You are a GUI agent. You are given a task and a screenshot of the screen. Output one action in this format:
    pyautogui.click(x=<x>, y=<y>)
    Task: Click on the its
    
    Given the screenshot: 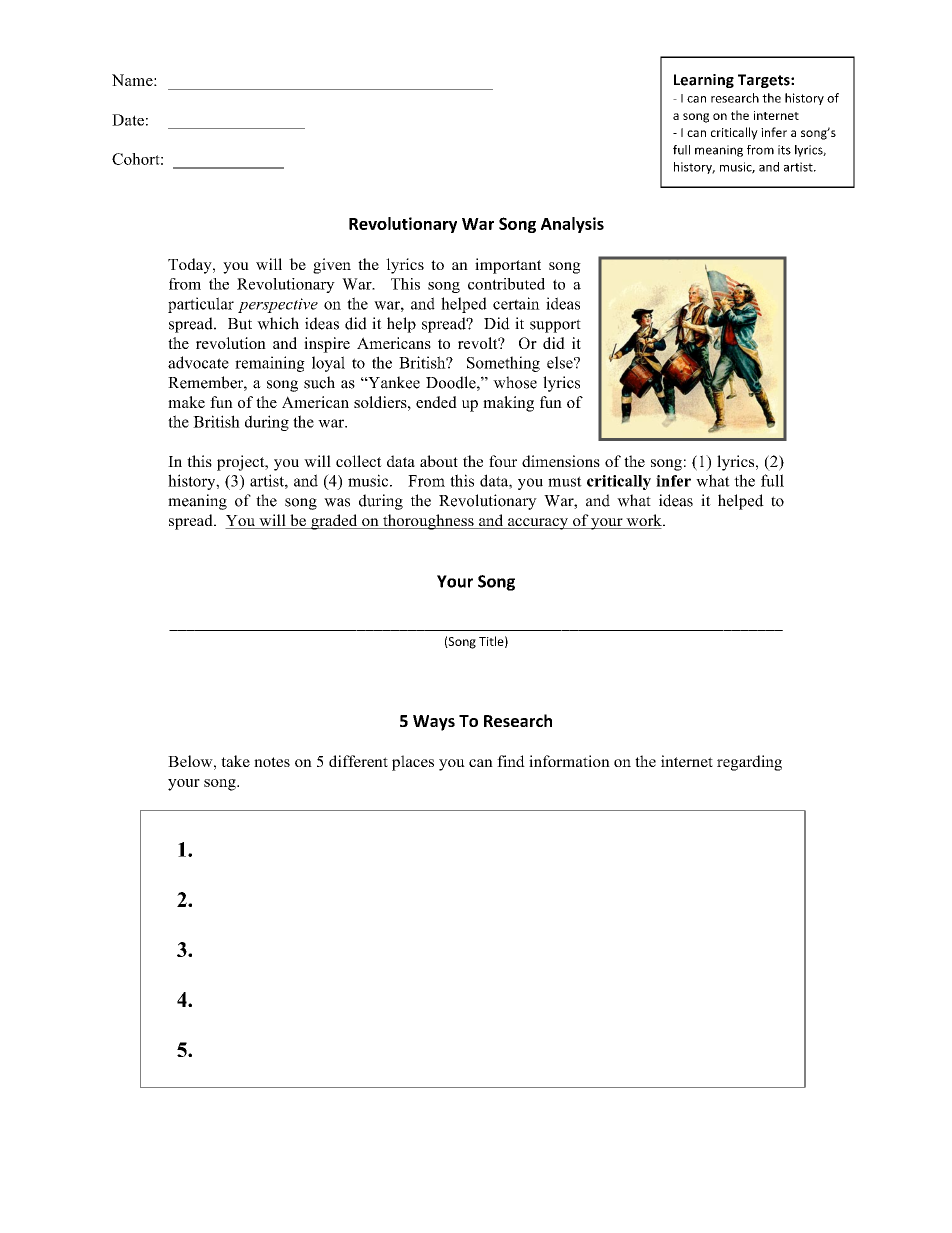 What is the action you would take?
    pyautogui.click(x=784, y=150)
